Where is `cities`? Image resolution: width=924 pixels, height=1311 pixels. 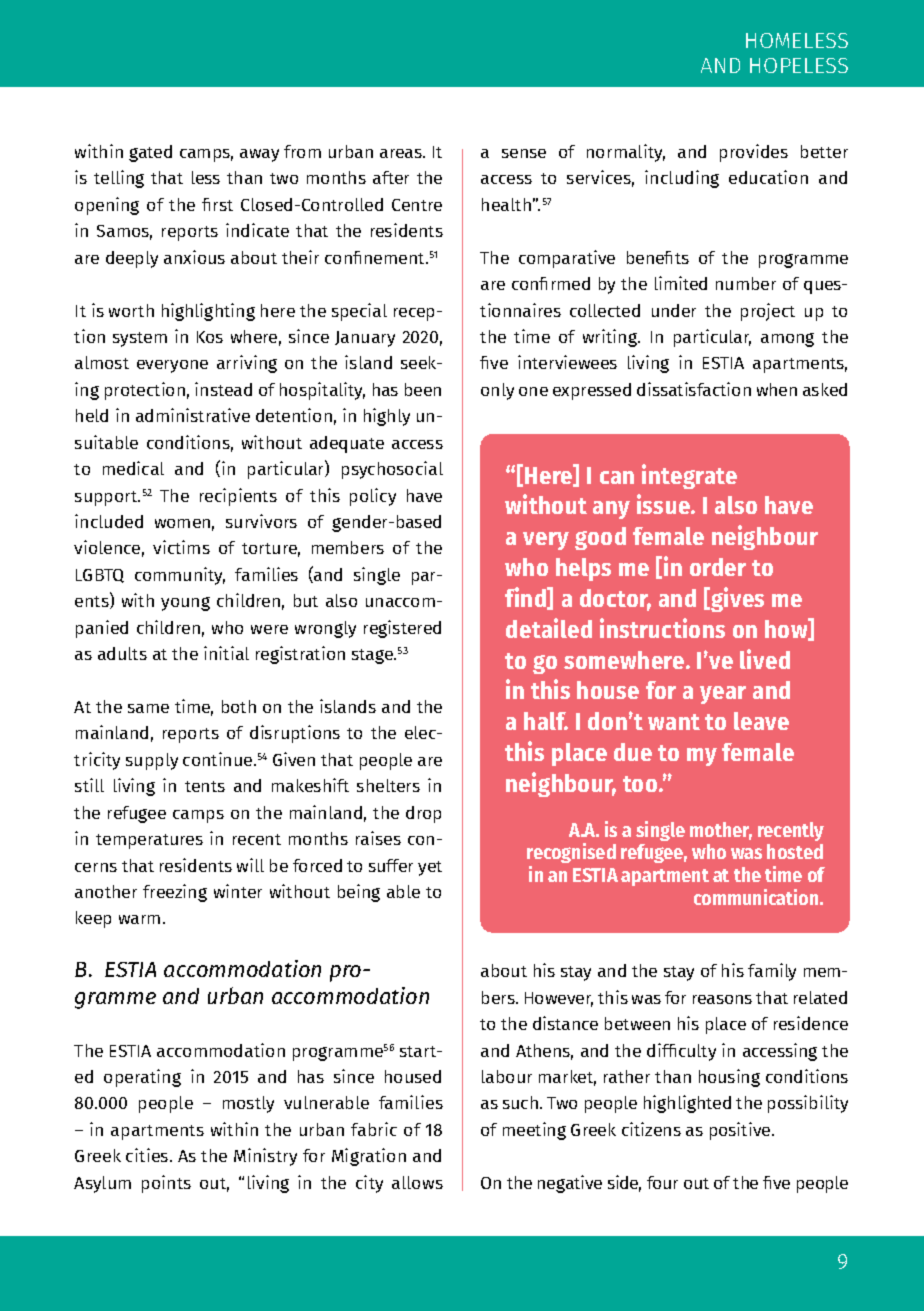
cities is located at coordinates (148, 1155).
